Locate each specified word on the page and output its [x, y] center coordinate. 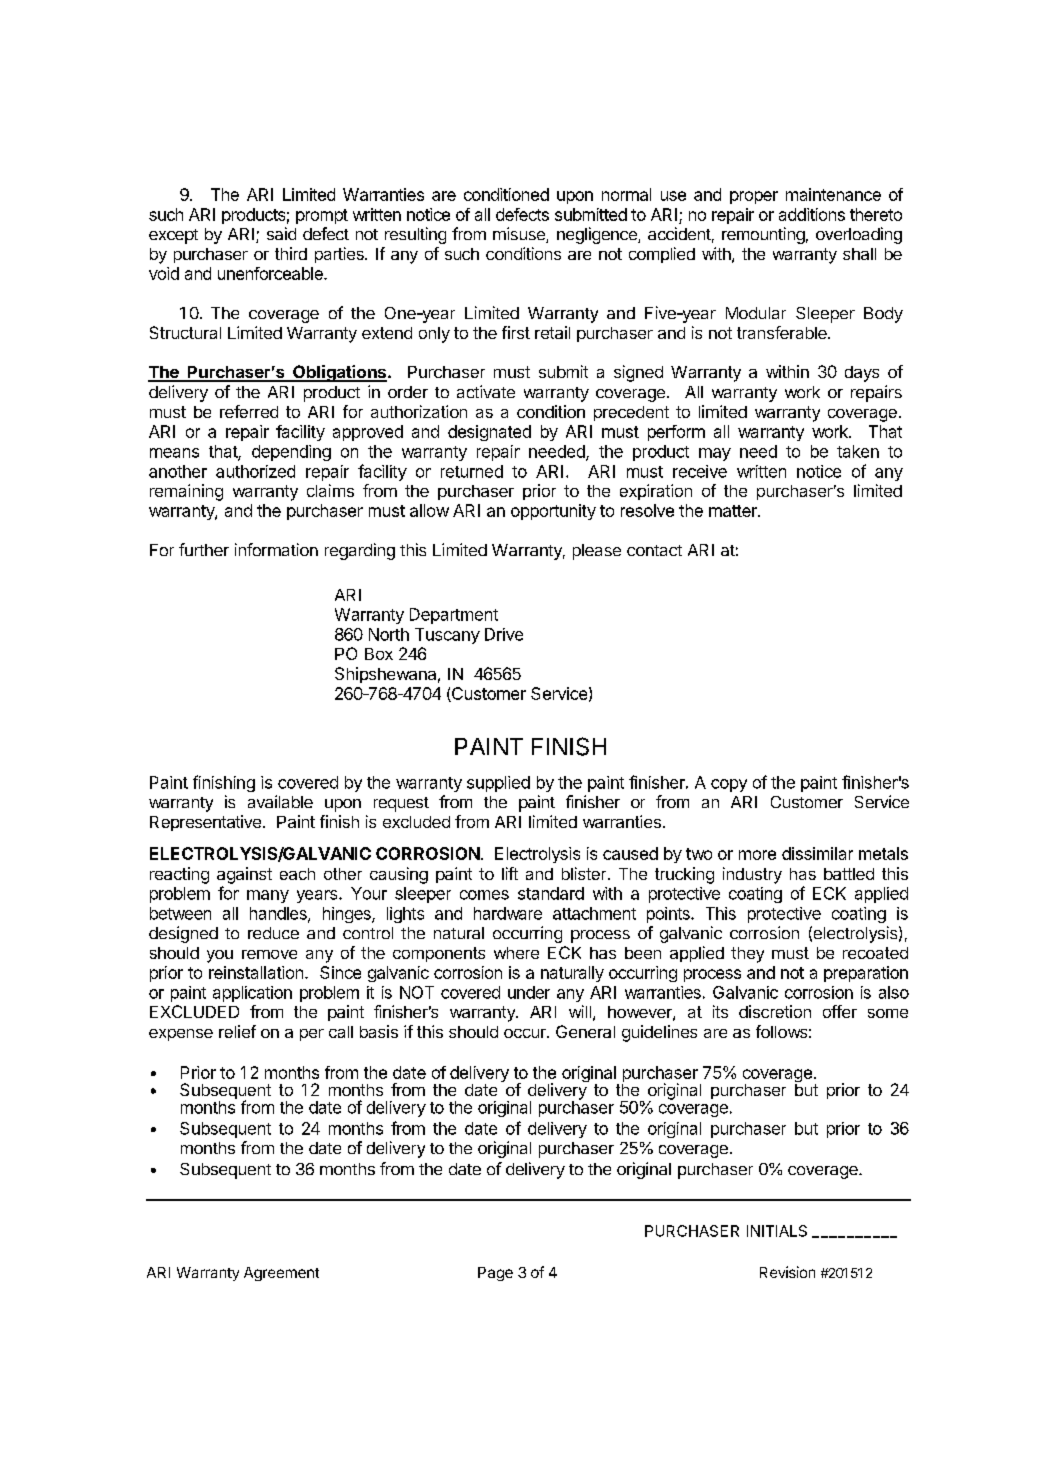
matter [734, 511]
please [597, 552]
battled [849, 874]
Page [495, 1274]
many [268, 896]
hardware [508, 913]
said [281, 233]
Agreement [281, 1274]
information [276, 549]
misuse [520, 235]
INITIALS [777, 1231]
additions [812, 214]
